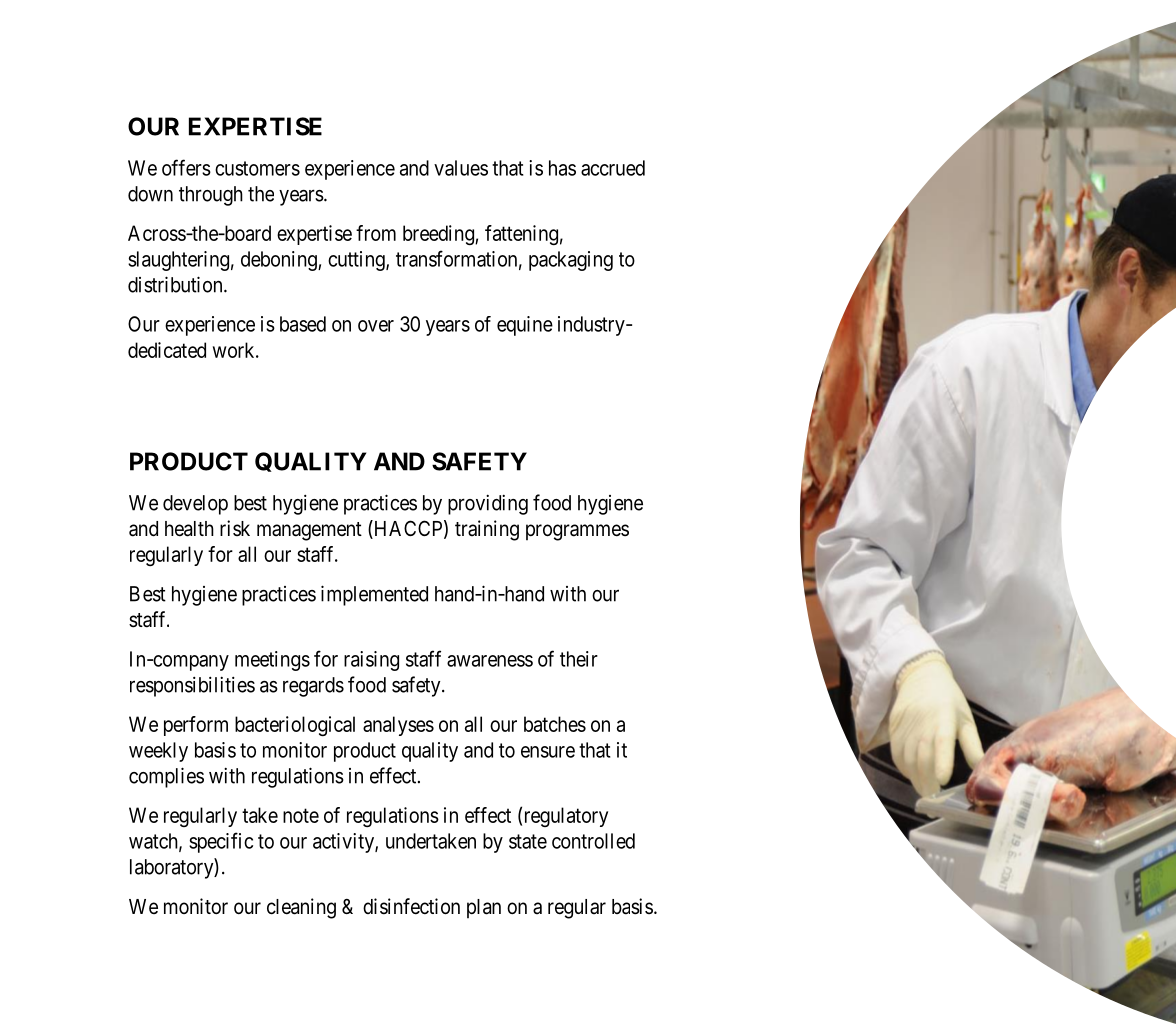  What do you see at coordinates (376, 233) in the image?
I see `from` at bounding box center [376, 233].
